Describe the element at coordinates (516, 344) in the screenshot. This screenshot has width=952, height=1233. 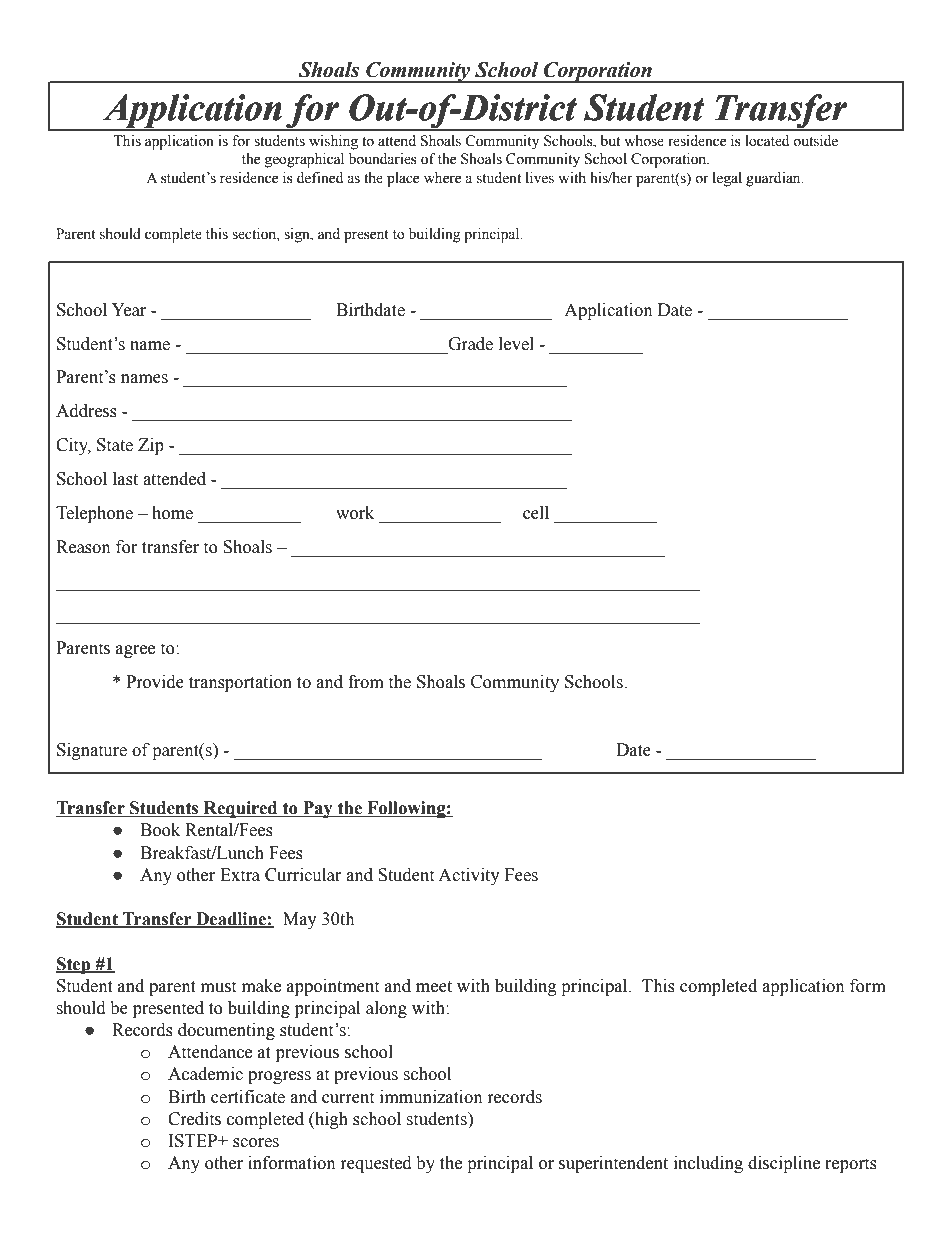
I see `level` at that location.
